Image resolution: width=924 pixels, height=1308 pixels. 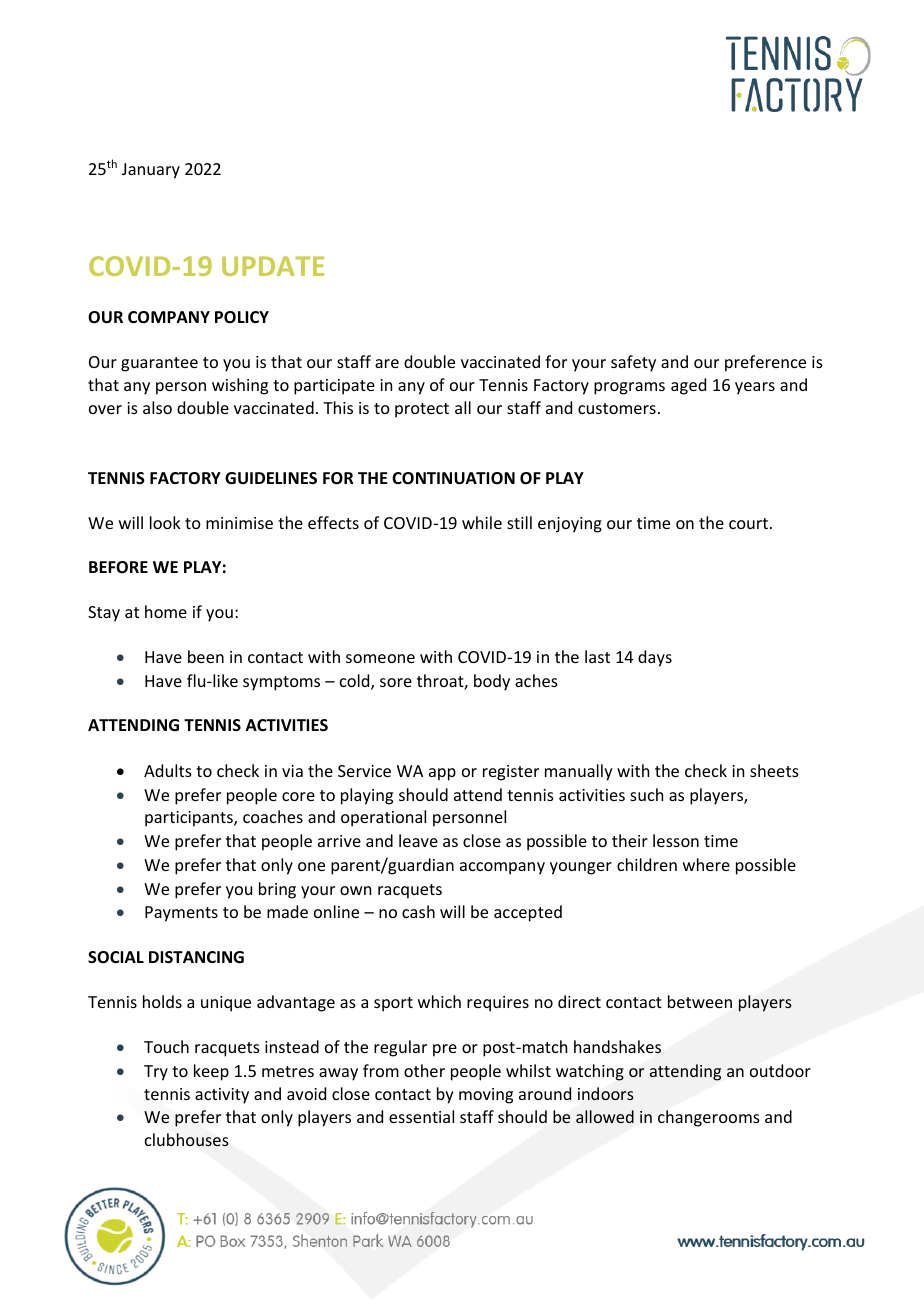 What do you see at coordinates (633, 363) in the page?
I see `safety` at bounding box center [633, 363].
